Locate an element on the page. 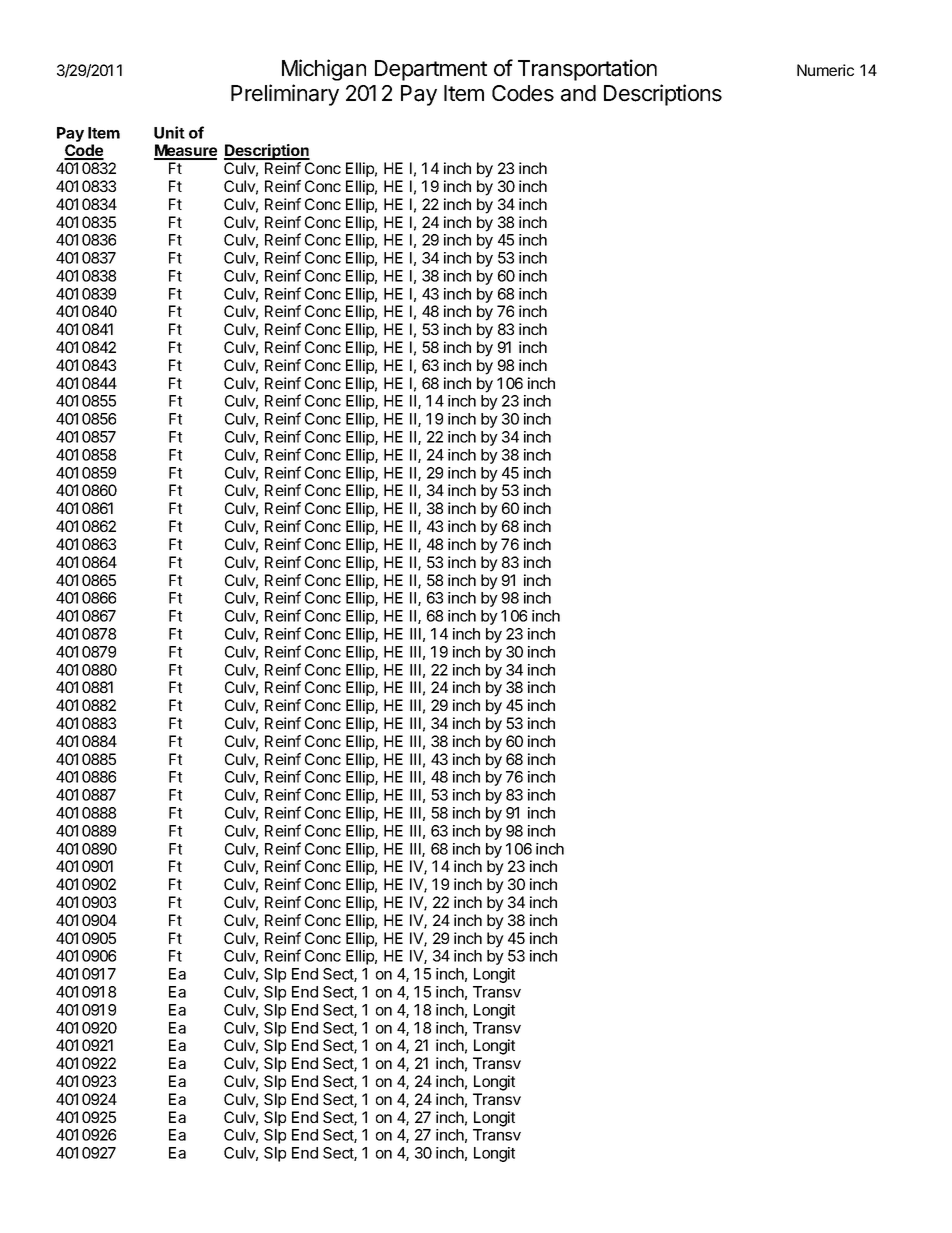 This page has width=952, height=1233. Michigan is located at coordinates (324, 70).
